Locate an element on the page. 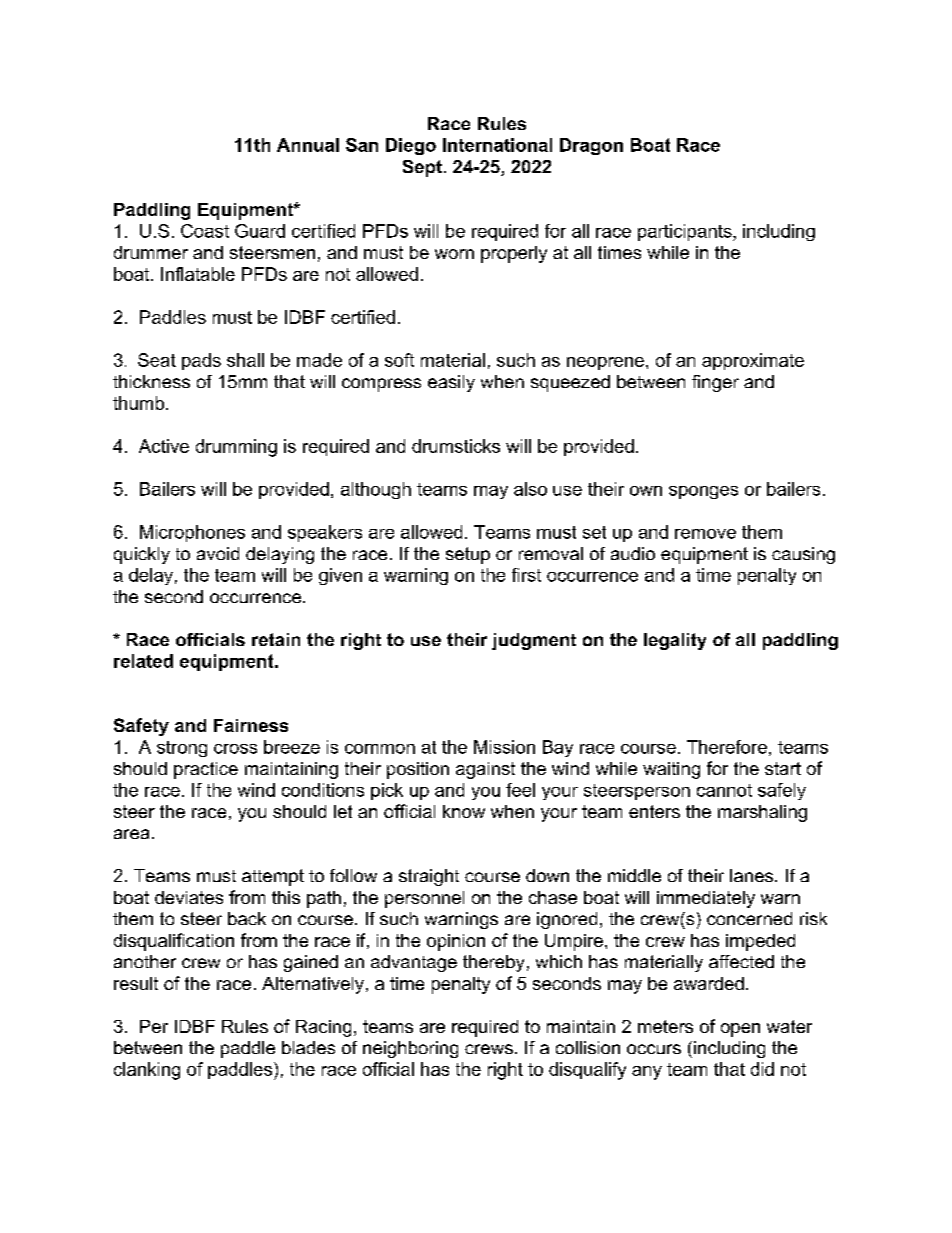 The image size is (952, 1233). legality is located at coordinates (675, 641).
